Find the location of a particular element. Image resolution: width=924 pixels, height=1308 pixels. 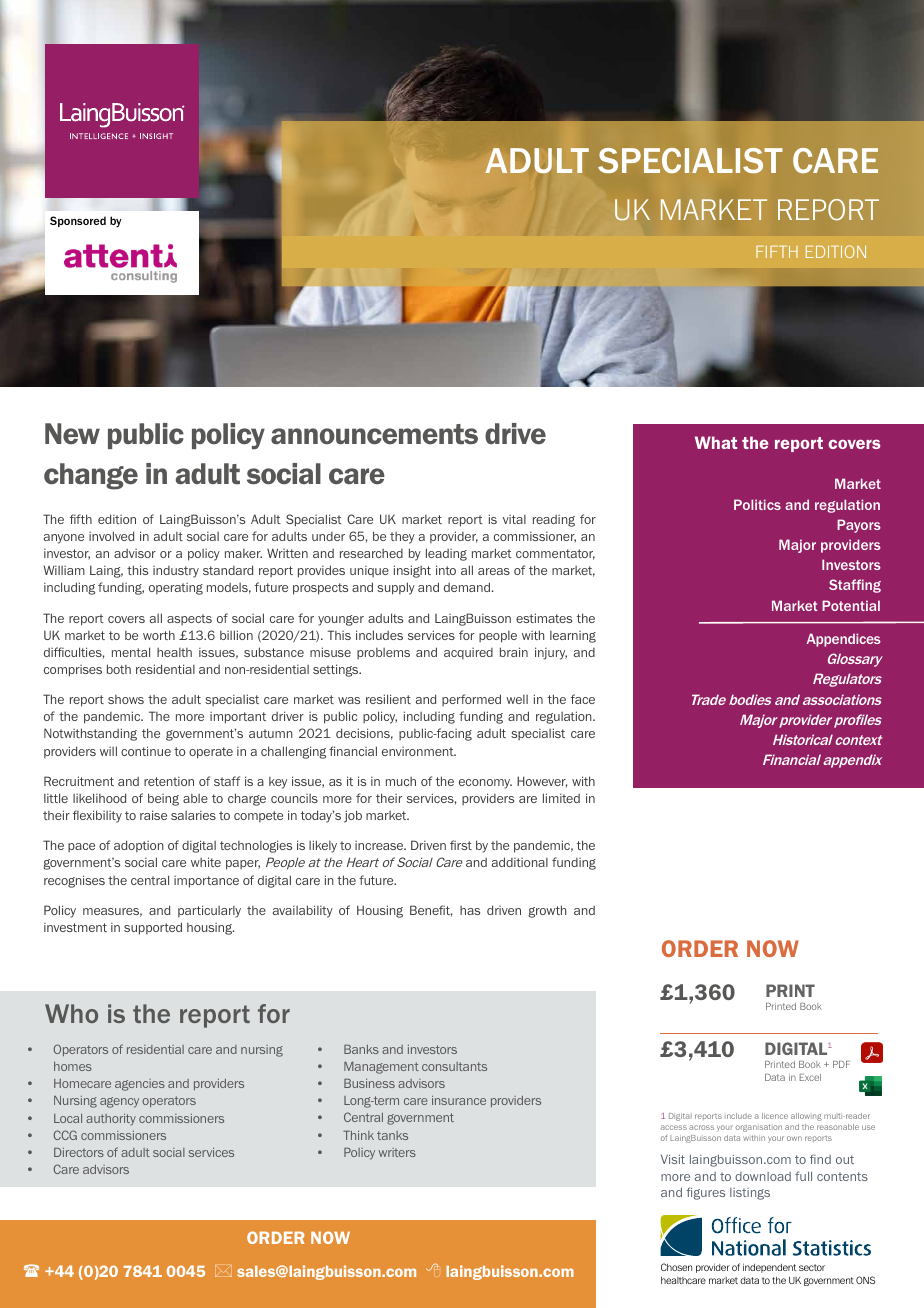

announcements is located at coordinates (374, 434).
